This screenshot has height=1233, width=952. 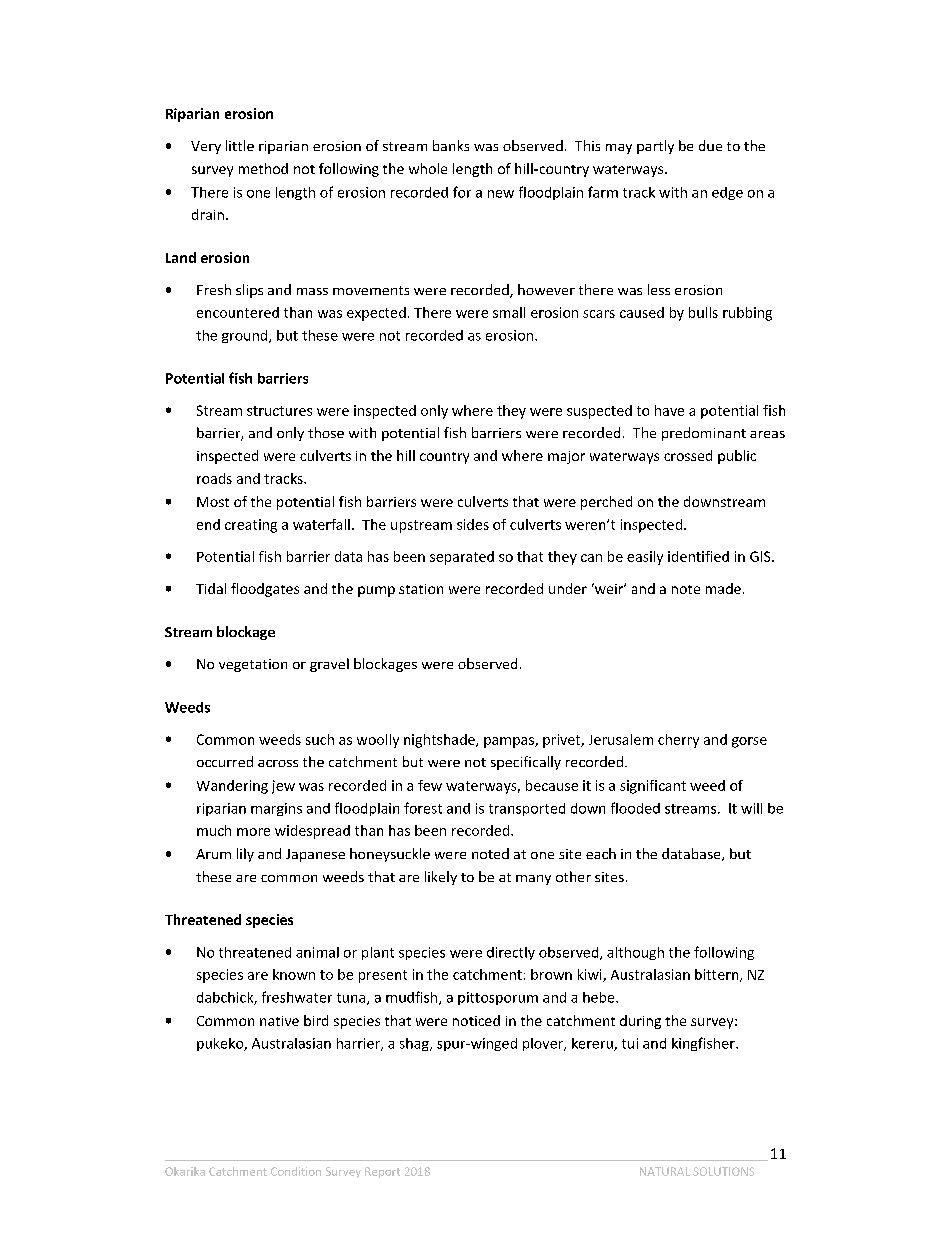 I want to click on made, so click(x=723, y=588).
